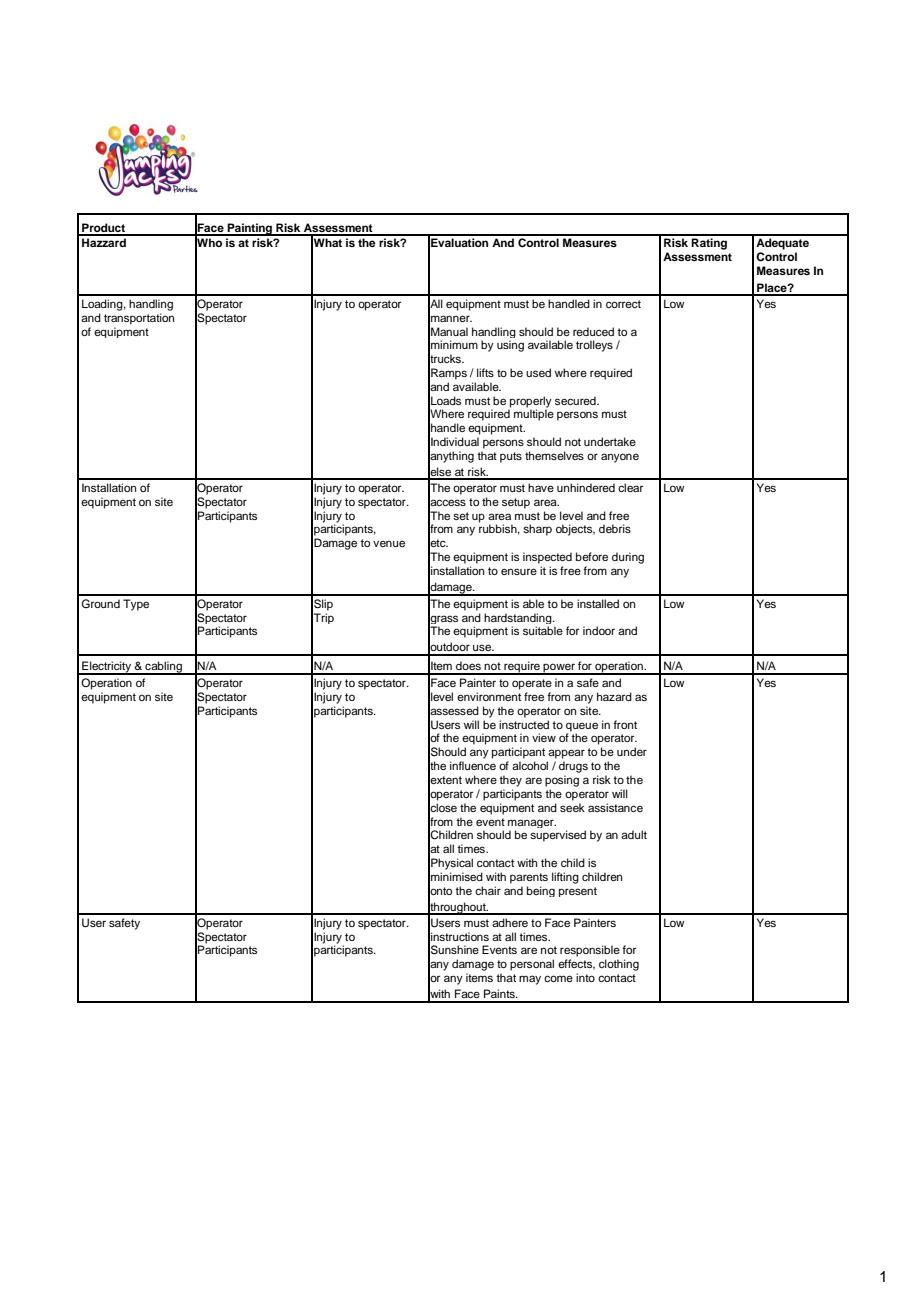 This screenshot has height=1308, width=924. I want to click on Type, so click(136, 605).
